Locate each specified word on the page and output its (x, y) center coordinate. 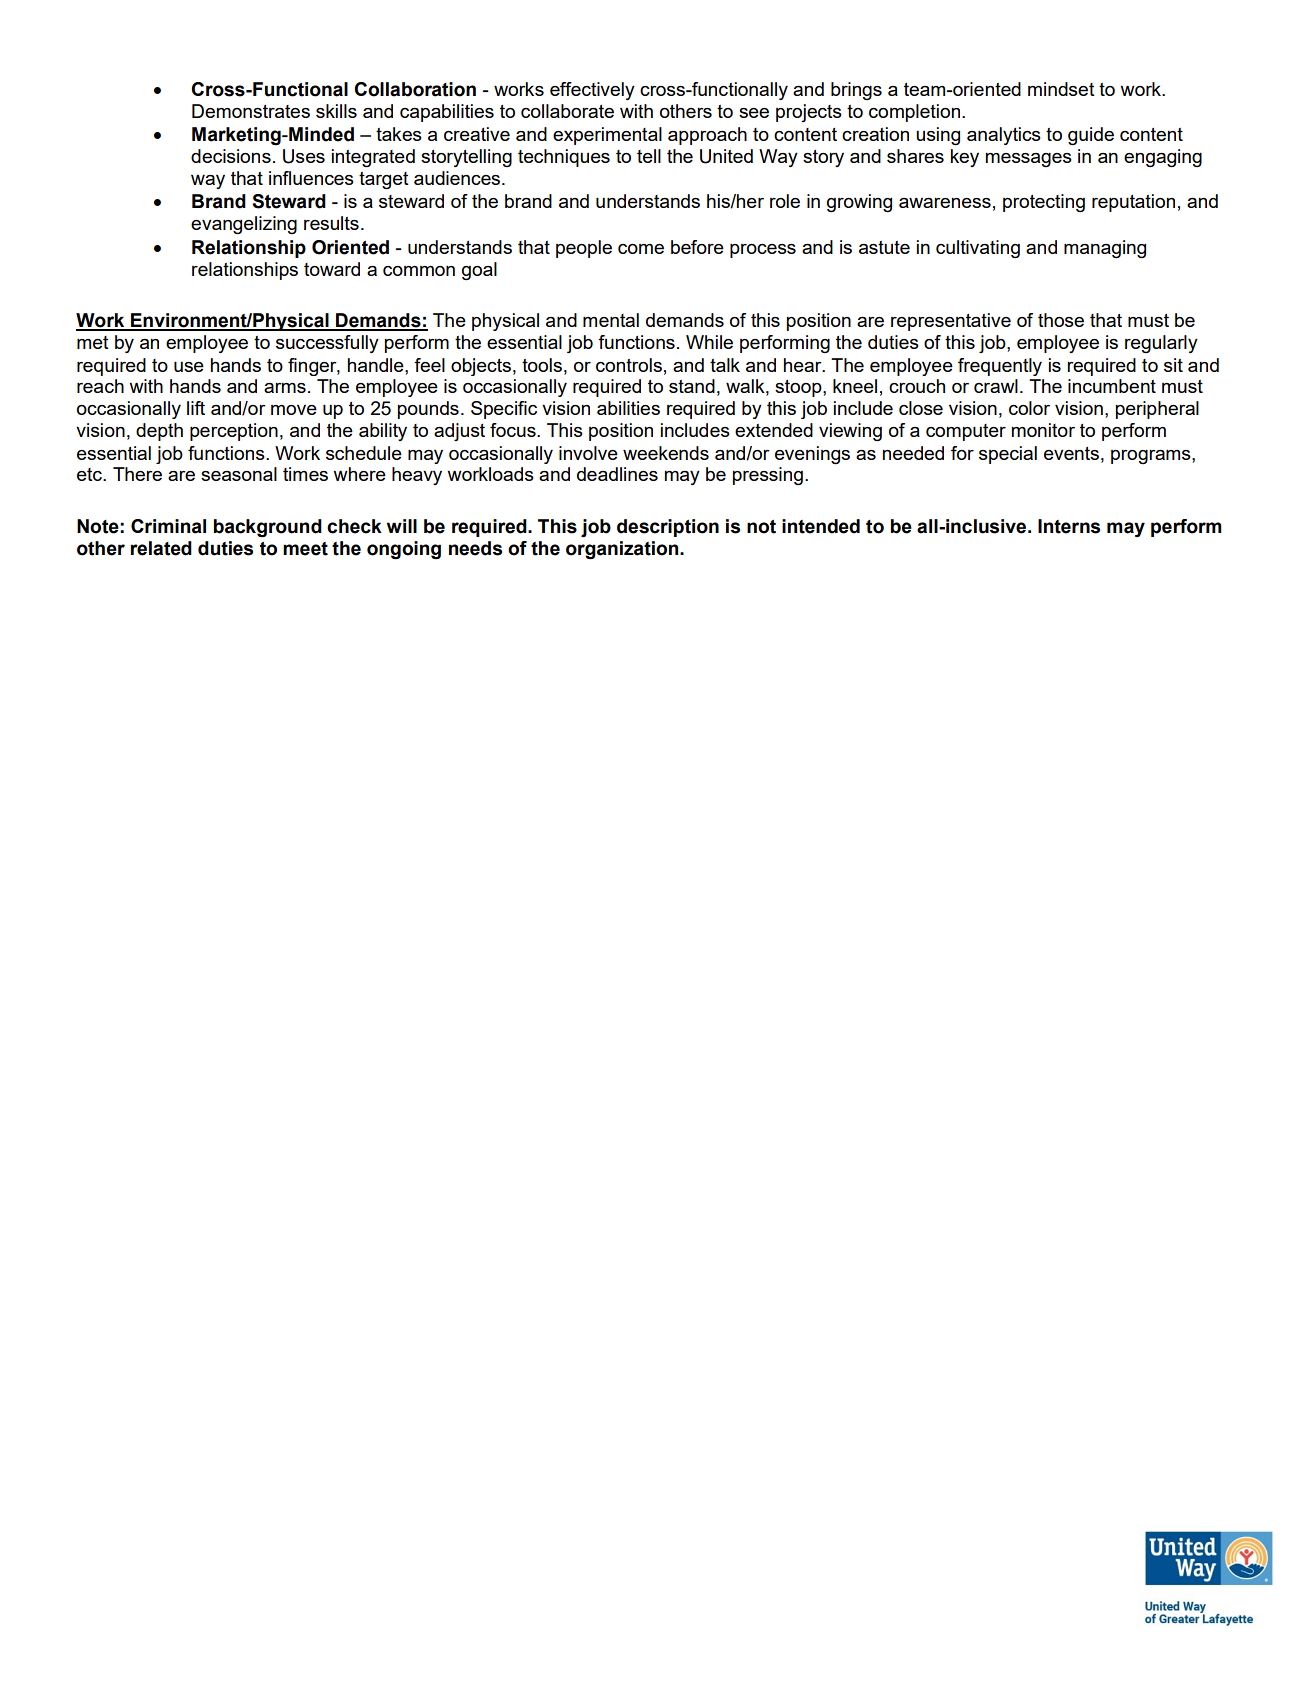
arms (285, 388)
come (641, 249)
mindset (1061, 89)
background (268, 528)
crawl (996, 386)
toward (332, 269)
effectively (592, 91)
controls (629, 365)
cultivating (978, 249)
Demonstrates (251, 111)
